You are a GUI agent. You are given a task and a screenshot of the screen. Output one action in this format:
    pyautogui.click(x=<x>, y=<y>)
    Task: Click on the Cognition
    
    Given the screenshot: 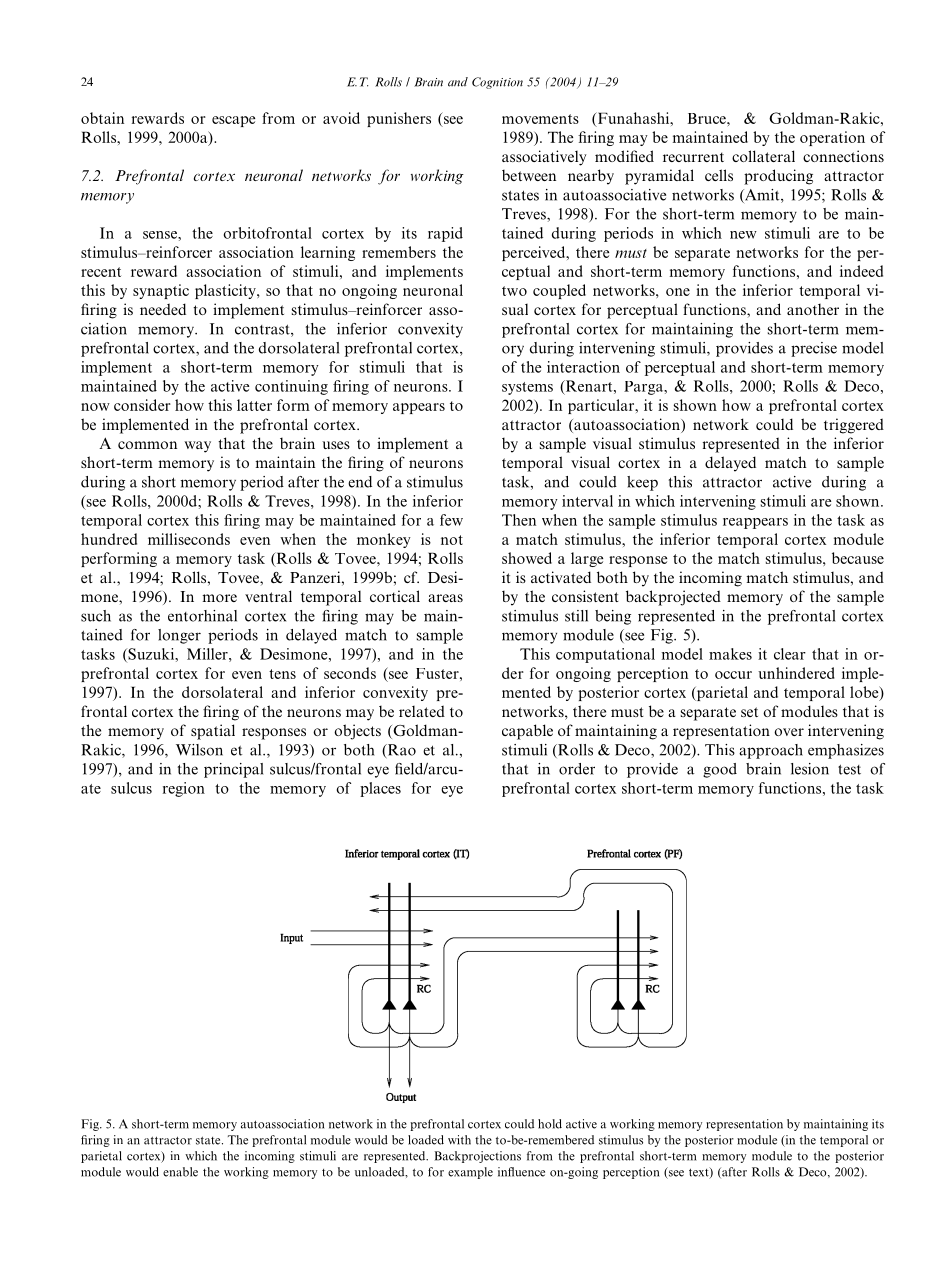 What is the action you would take?
    pyautogui.click(x=497, y=83)
